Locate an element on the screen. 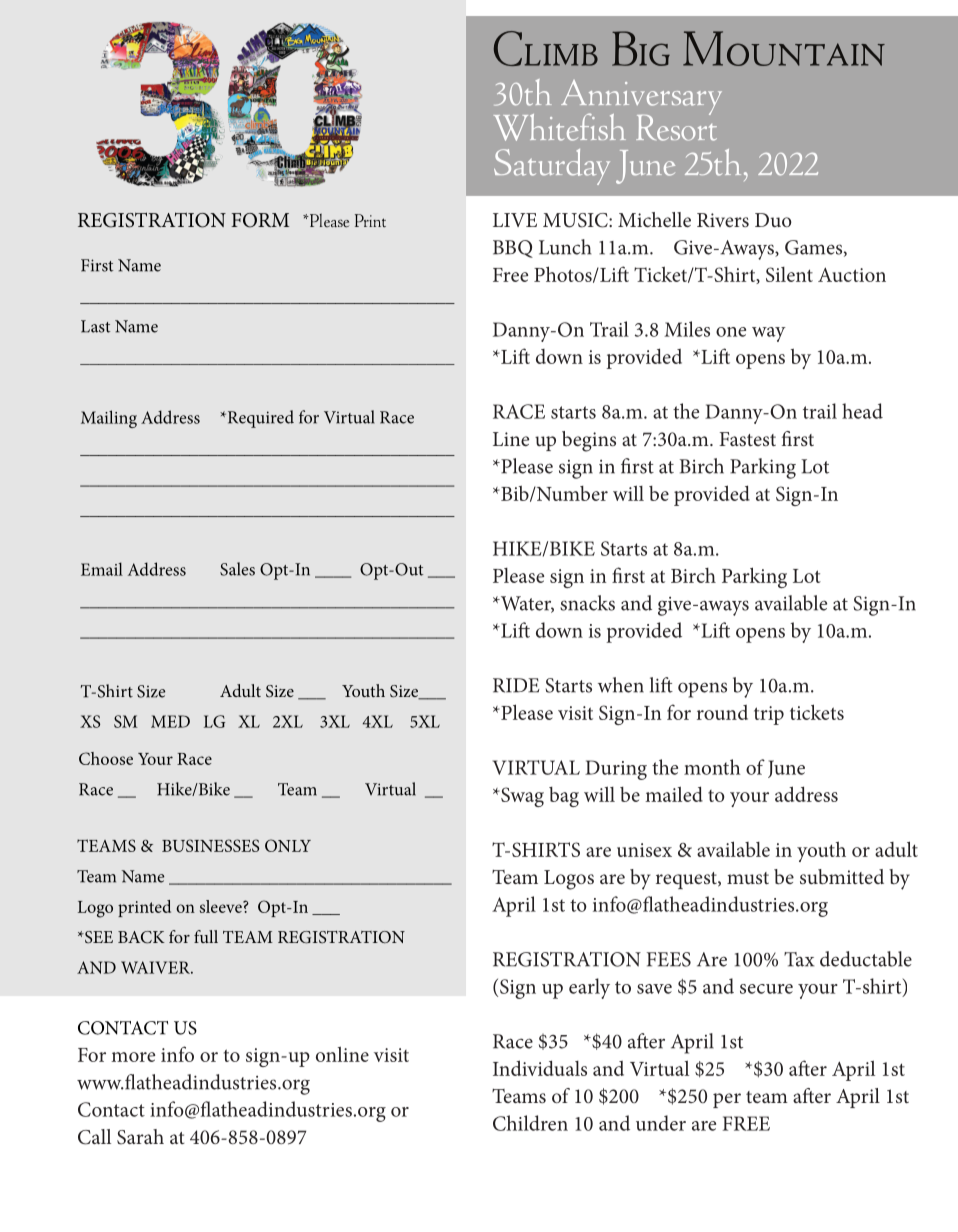 The image size is (958, 1232). Last is located at coordinates (95, 326).
